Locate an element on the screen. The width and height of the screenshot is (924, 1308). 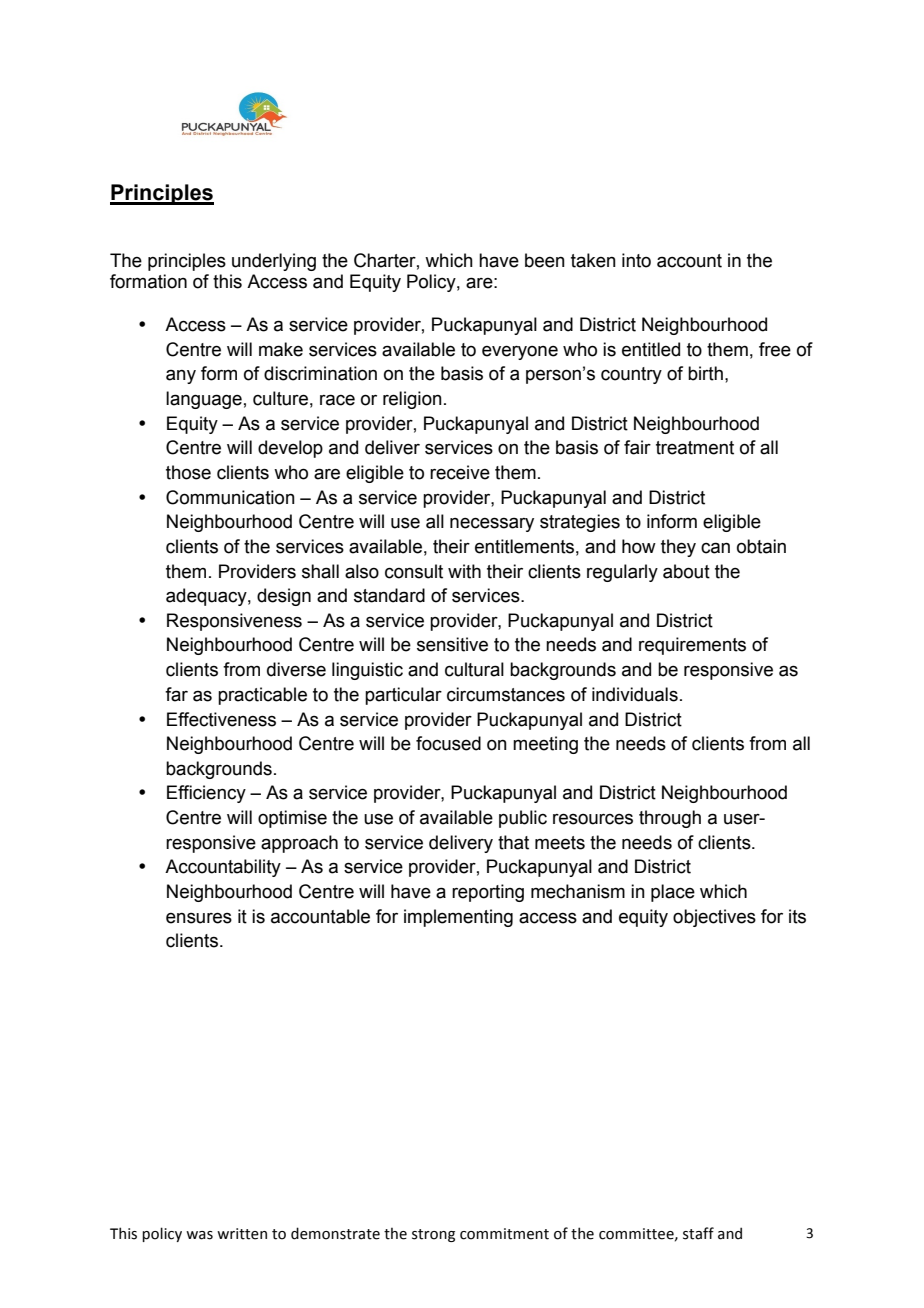
commitment is located at coordinates (504, 1234).
